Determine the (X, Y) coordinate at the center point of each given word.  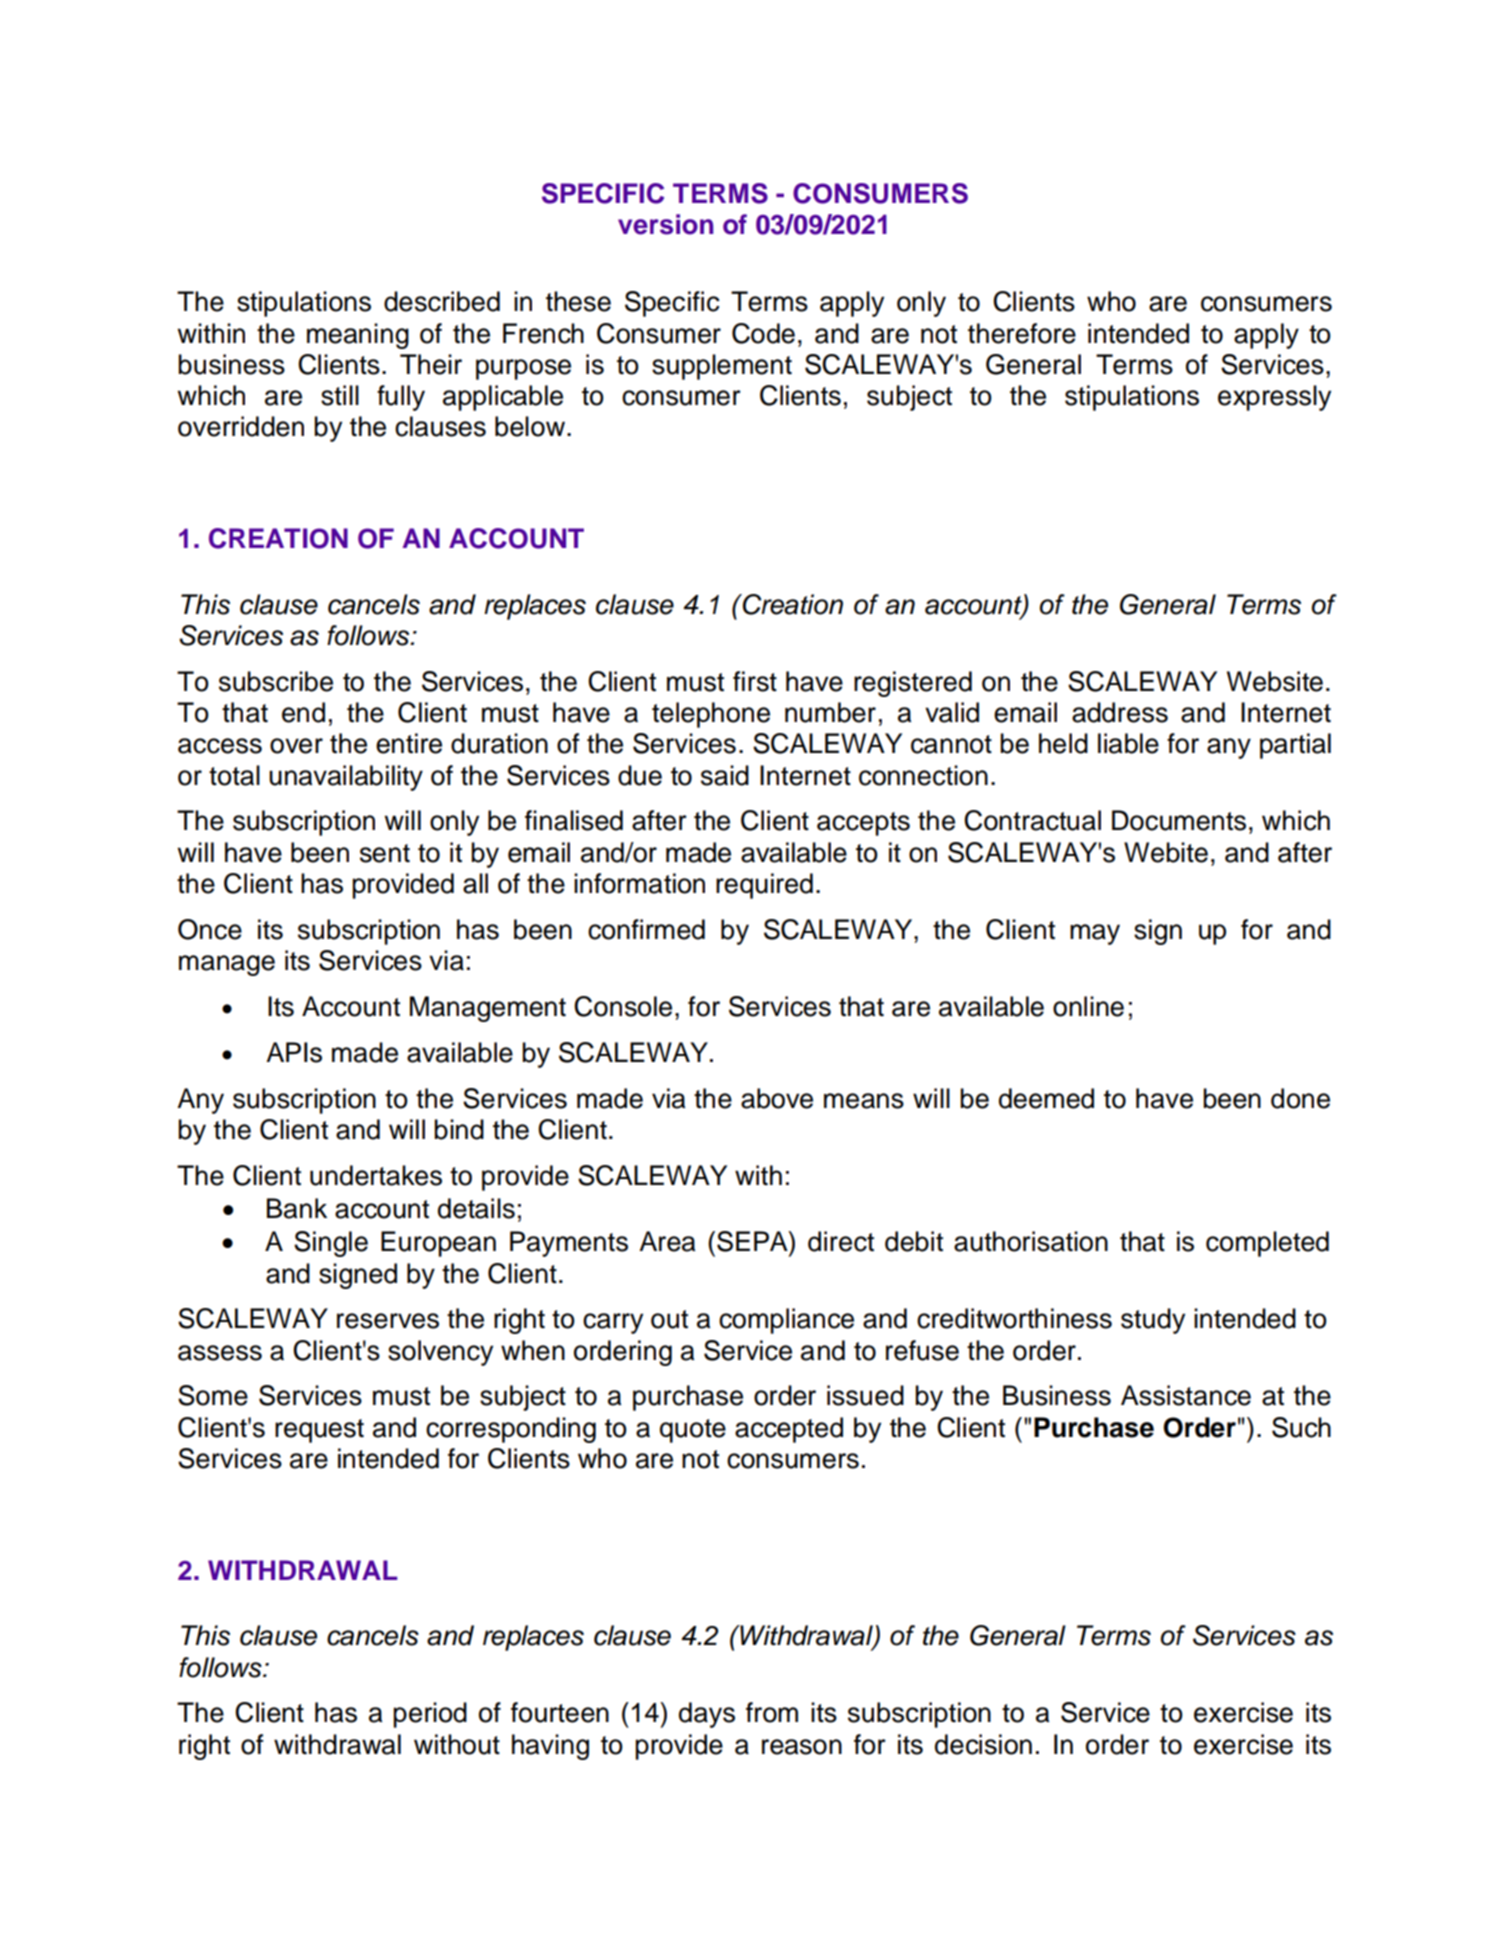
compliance (786, 1321)
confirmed (646, 929)
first (755, 681)
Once (210, 929)
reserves (388, 1321)
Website (1275, 681)
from (772, 1712)
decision (983, 1744)
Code (763, 333)
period (430, 1715)
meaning (358, 336)
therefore (1022, 333)
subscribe (276, 681)
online (1088, 1006)
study (1153, 1321)
